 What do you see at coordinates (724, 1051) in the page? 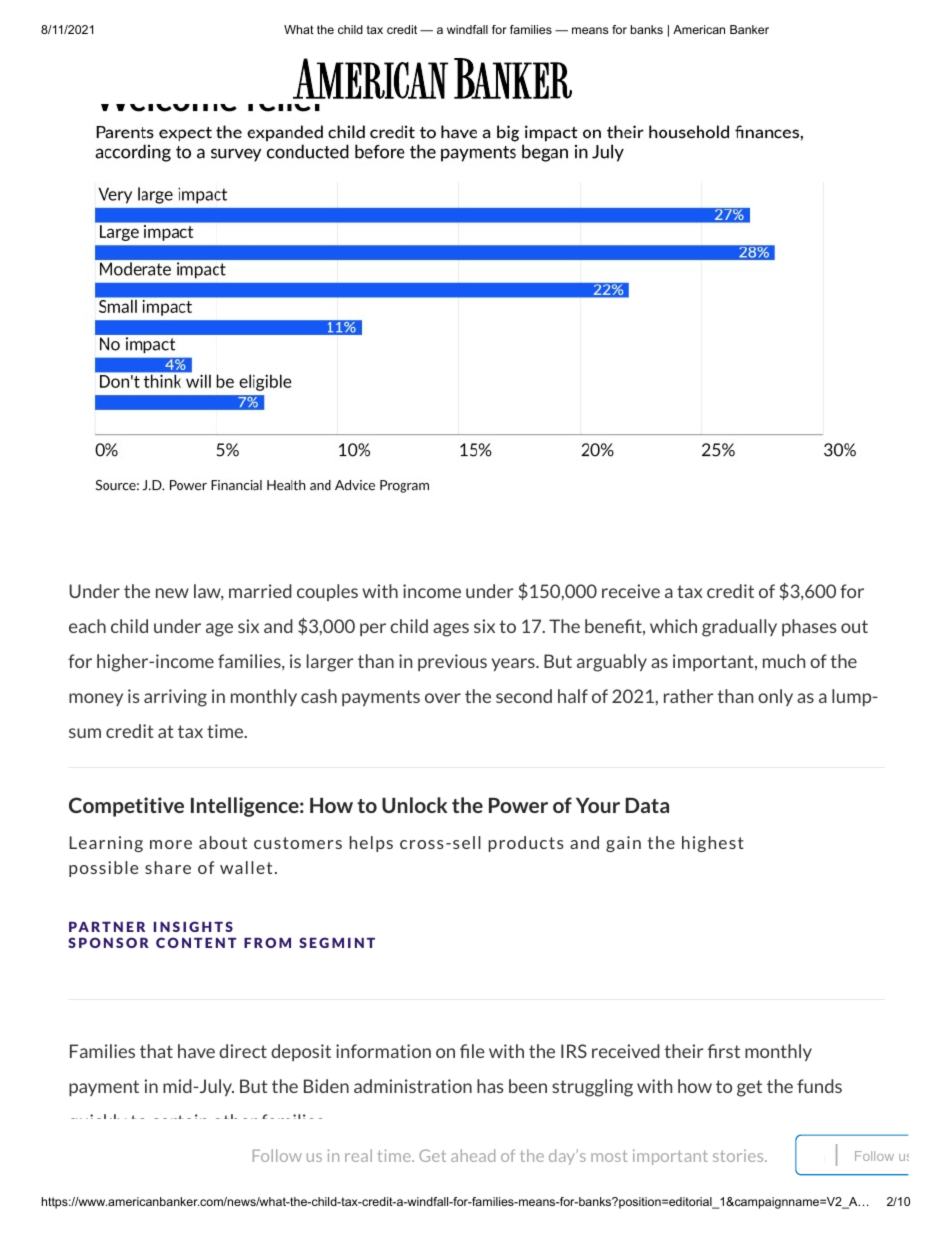
I see `first` at bounding box center [724, 1051].
